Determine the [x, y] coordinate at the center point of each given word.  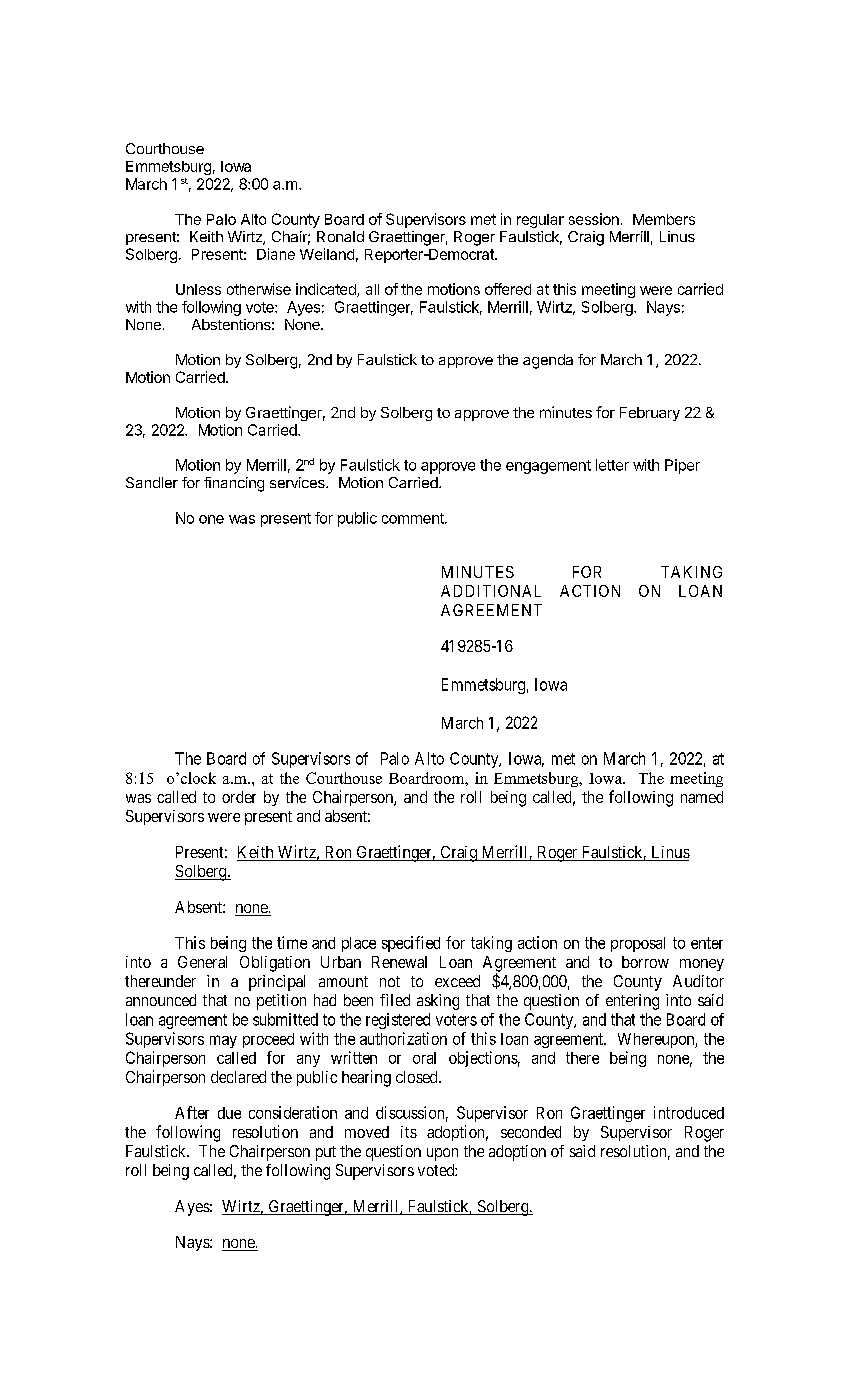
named [702, 797]
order [239, 797]
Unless [198, 289]
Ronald [340, 236]
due [229, 1113]
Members [664, 219]
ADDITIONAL [491, 591]
